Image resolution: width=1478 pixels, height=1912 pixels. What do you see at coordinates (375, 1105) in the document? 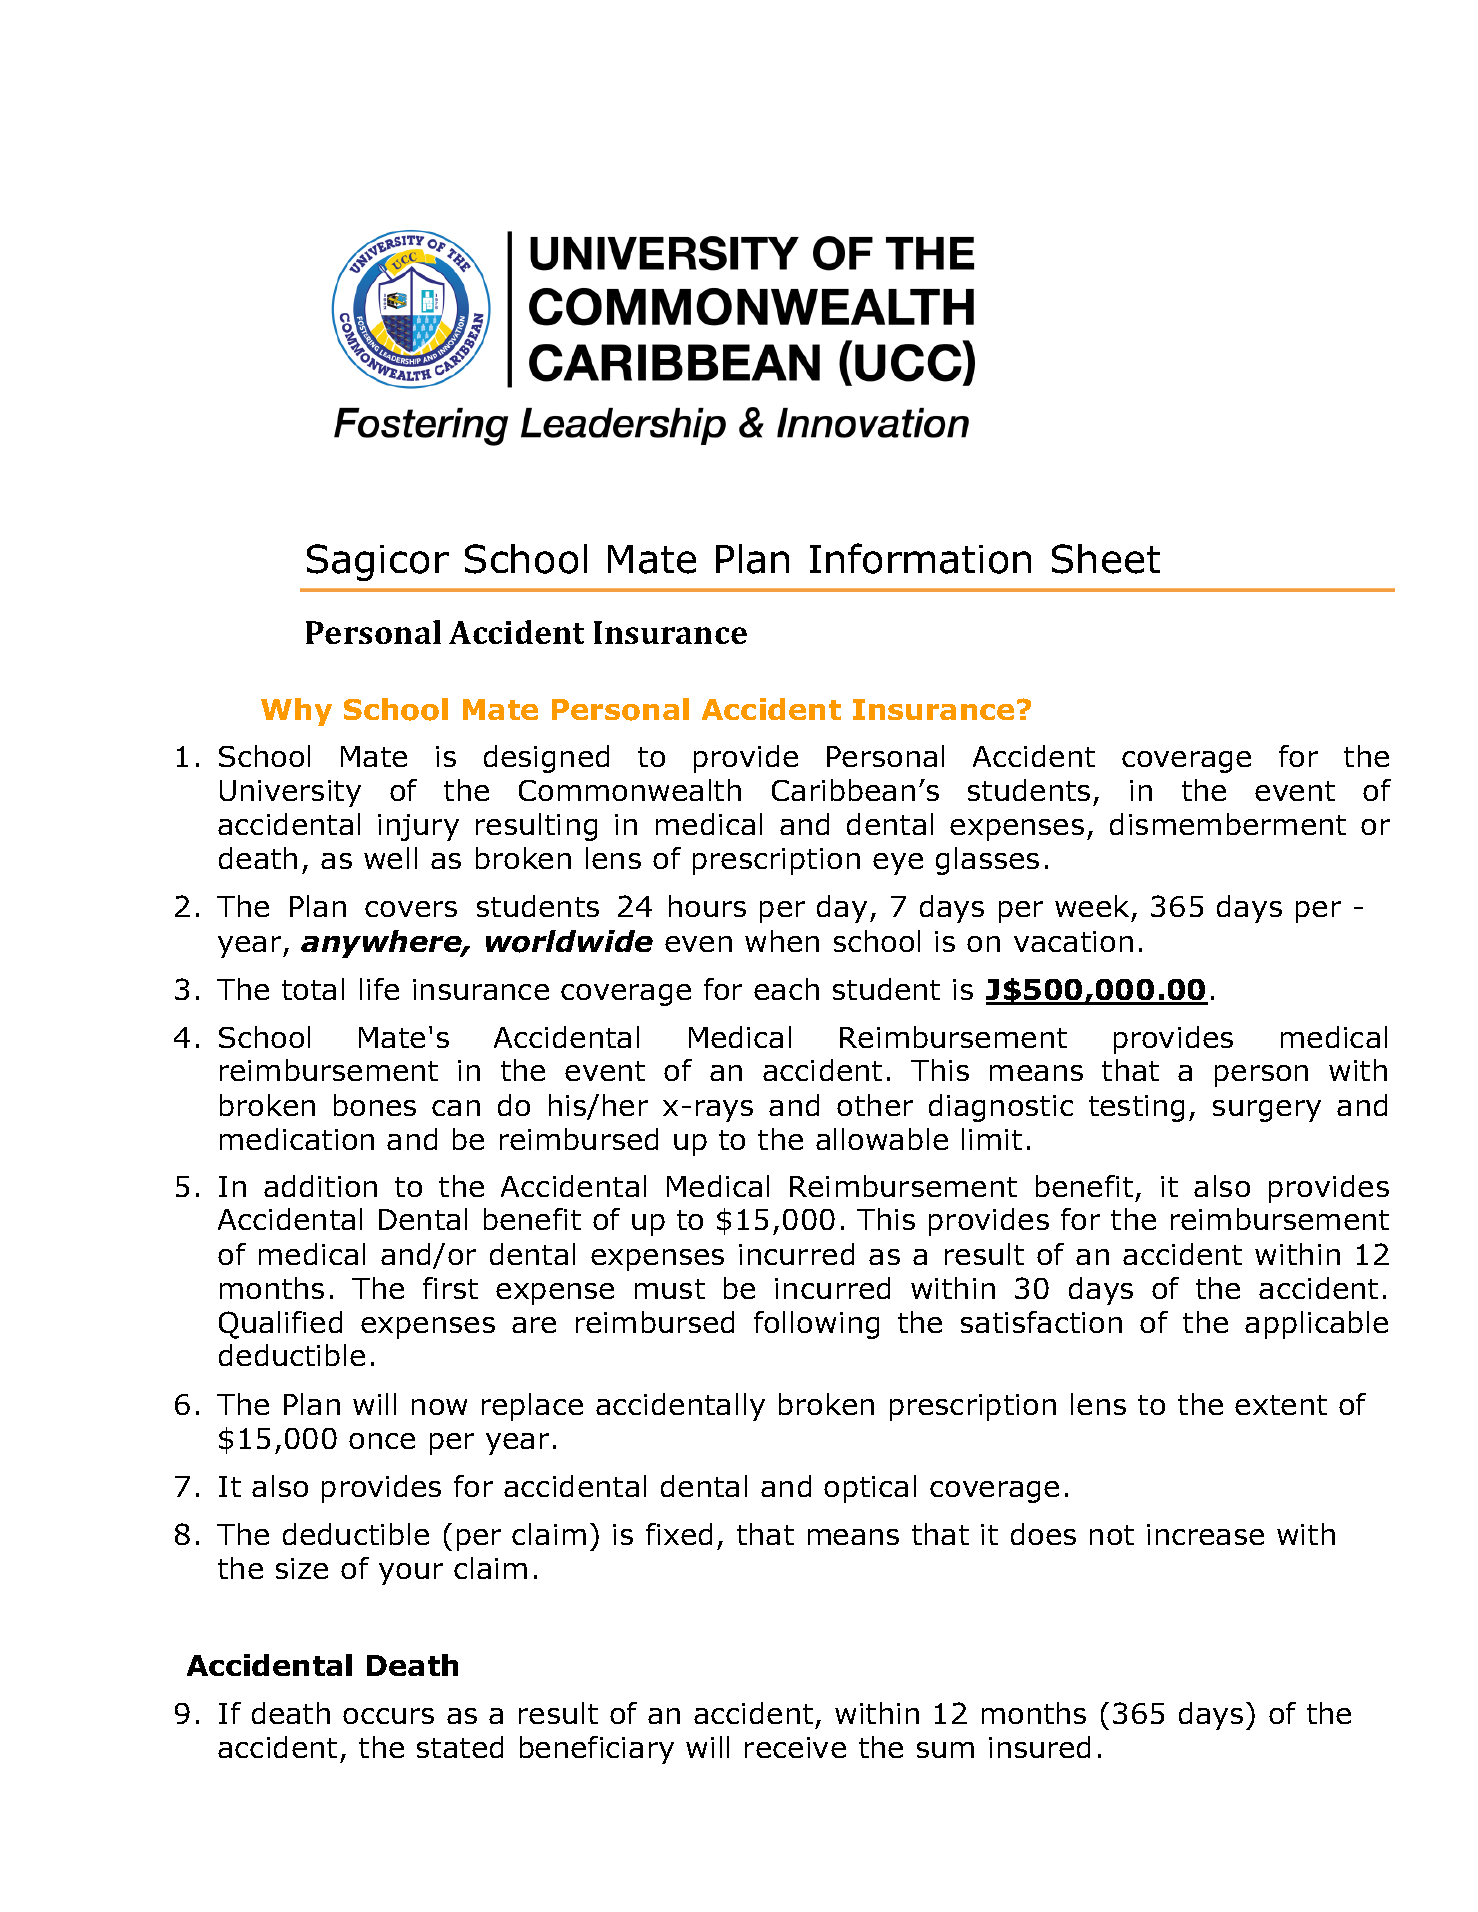
I see `bones` at bounding box center [375, 1105].
